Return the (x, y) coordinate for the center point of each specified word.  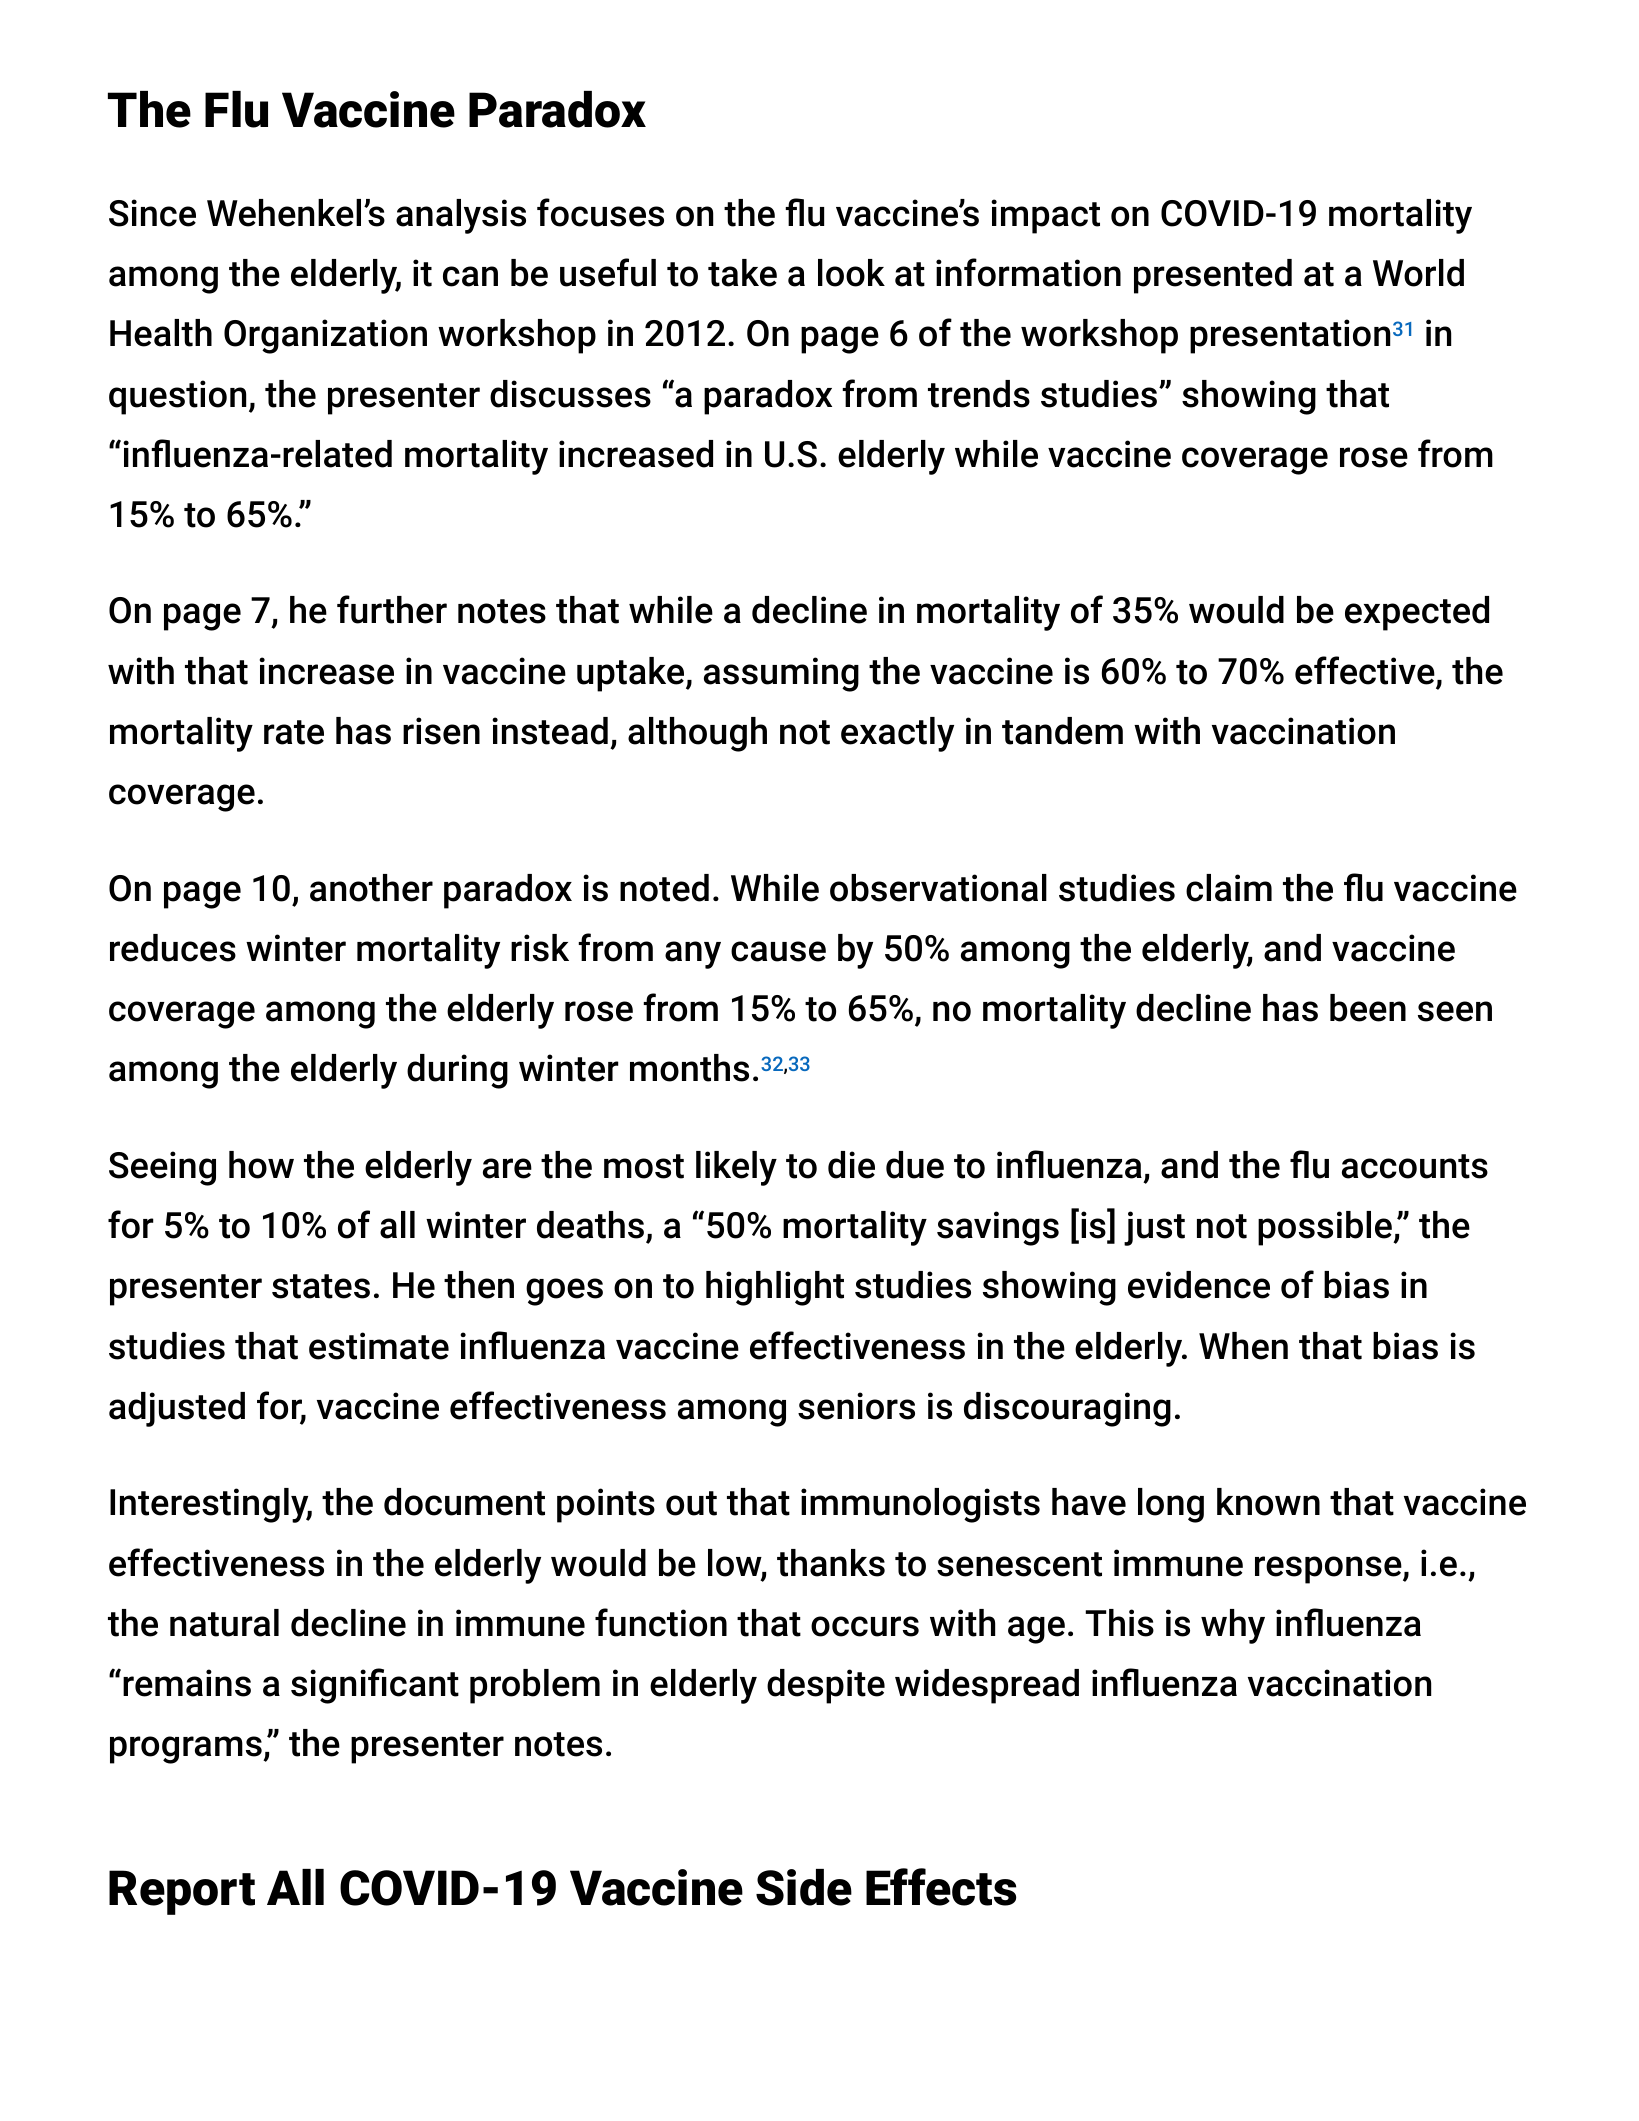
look (851, 273)
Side (804, 1887)
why (1233, 1626)
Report (182, 1892)
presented (1213, 276)
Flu (236, 109)
